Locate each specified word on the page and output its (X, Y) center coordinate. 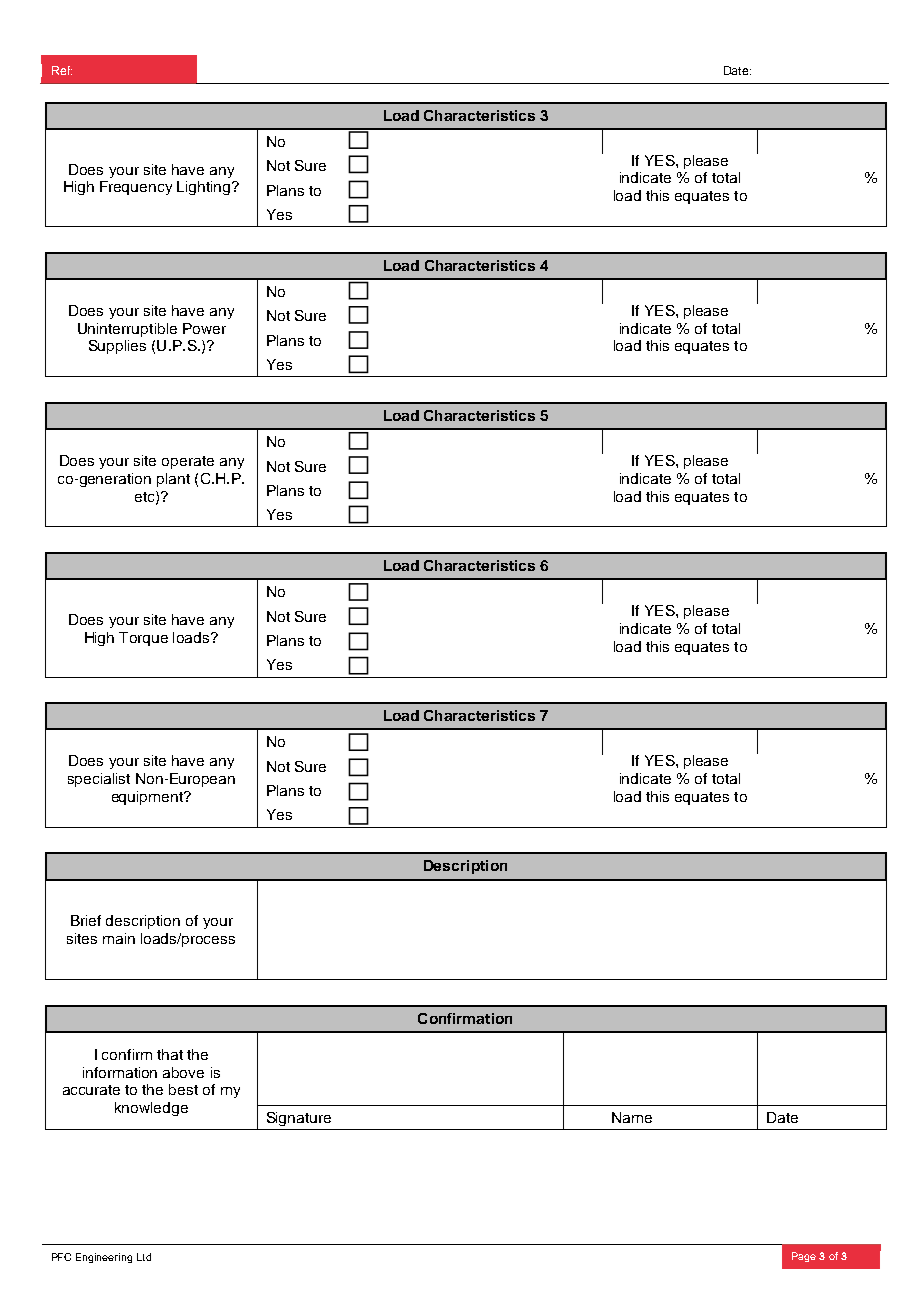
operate (188, 462)
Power (204, 328)
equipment (148, 798)
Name (632, 1117)
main (119, 938)
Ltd (144, 1257)
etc (146, 497)
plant (173, 480)
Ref (62, 70)
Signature (299, 1119)
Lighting (203, 188)
